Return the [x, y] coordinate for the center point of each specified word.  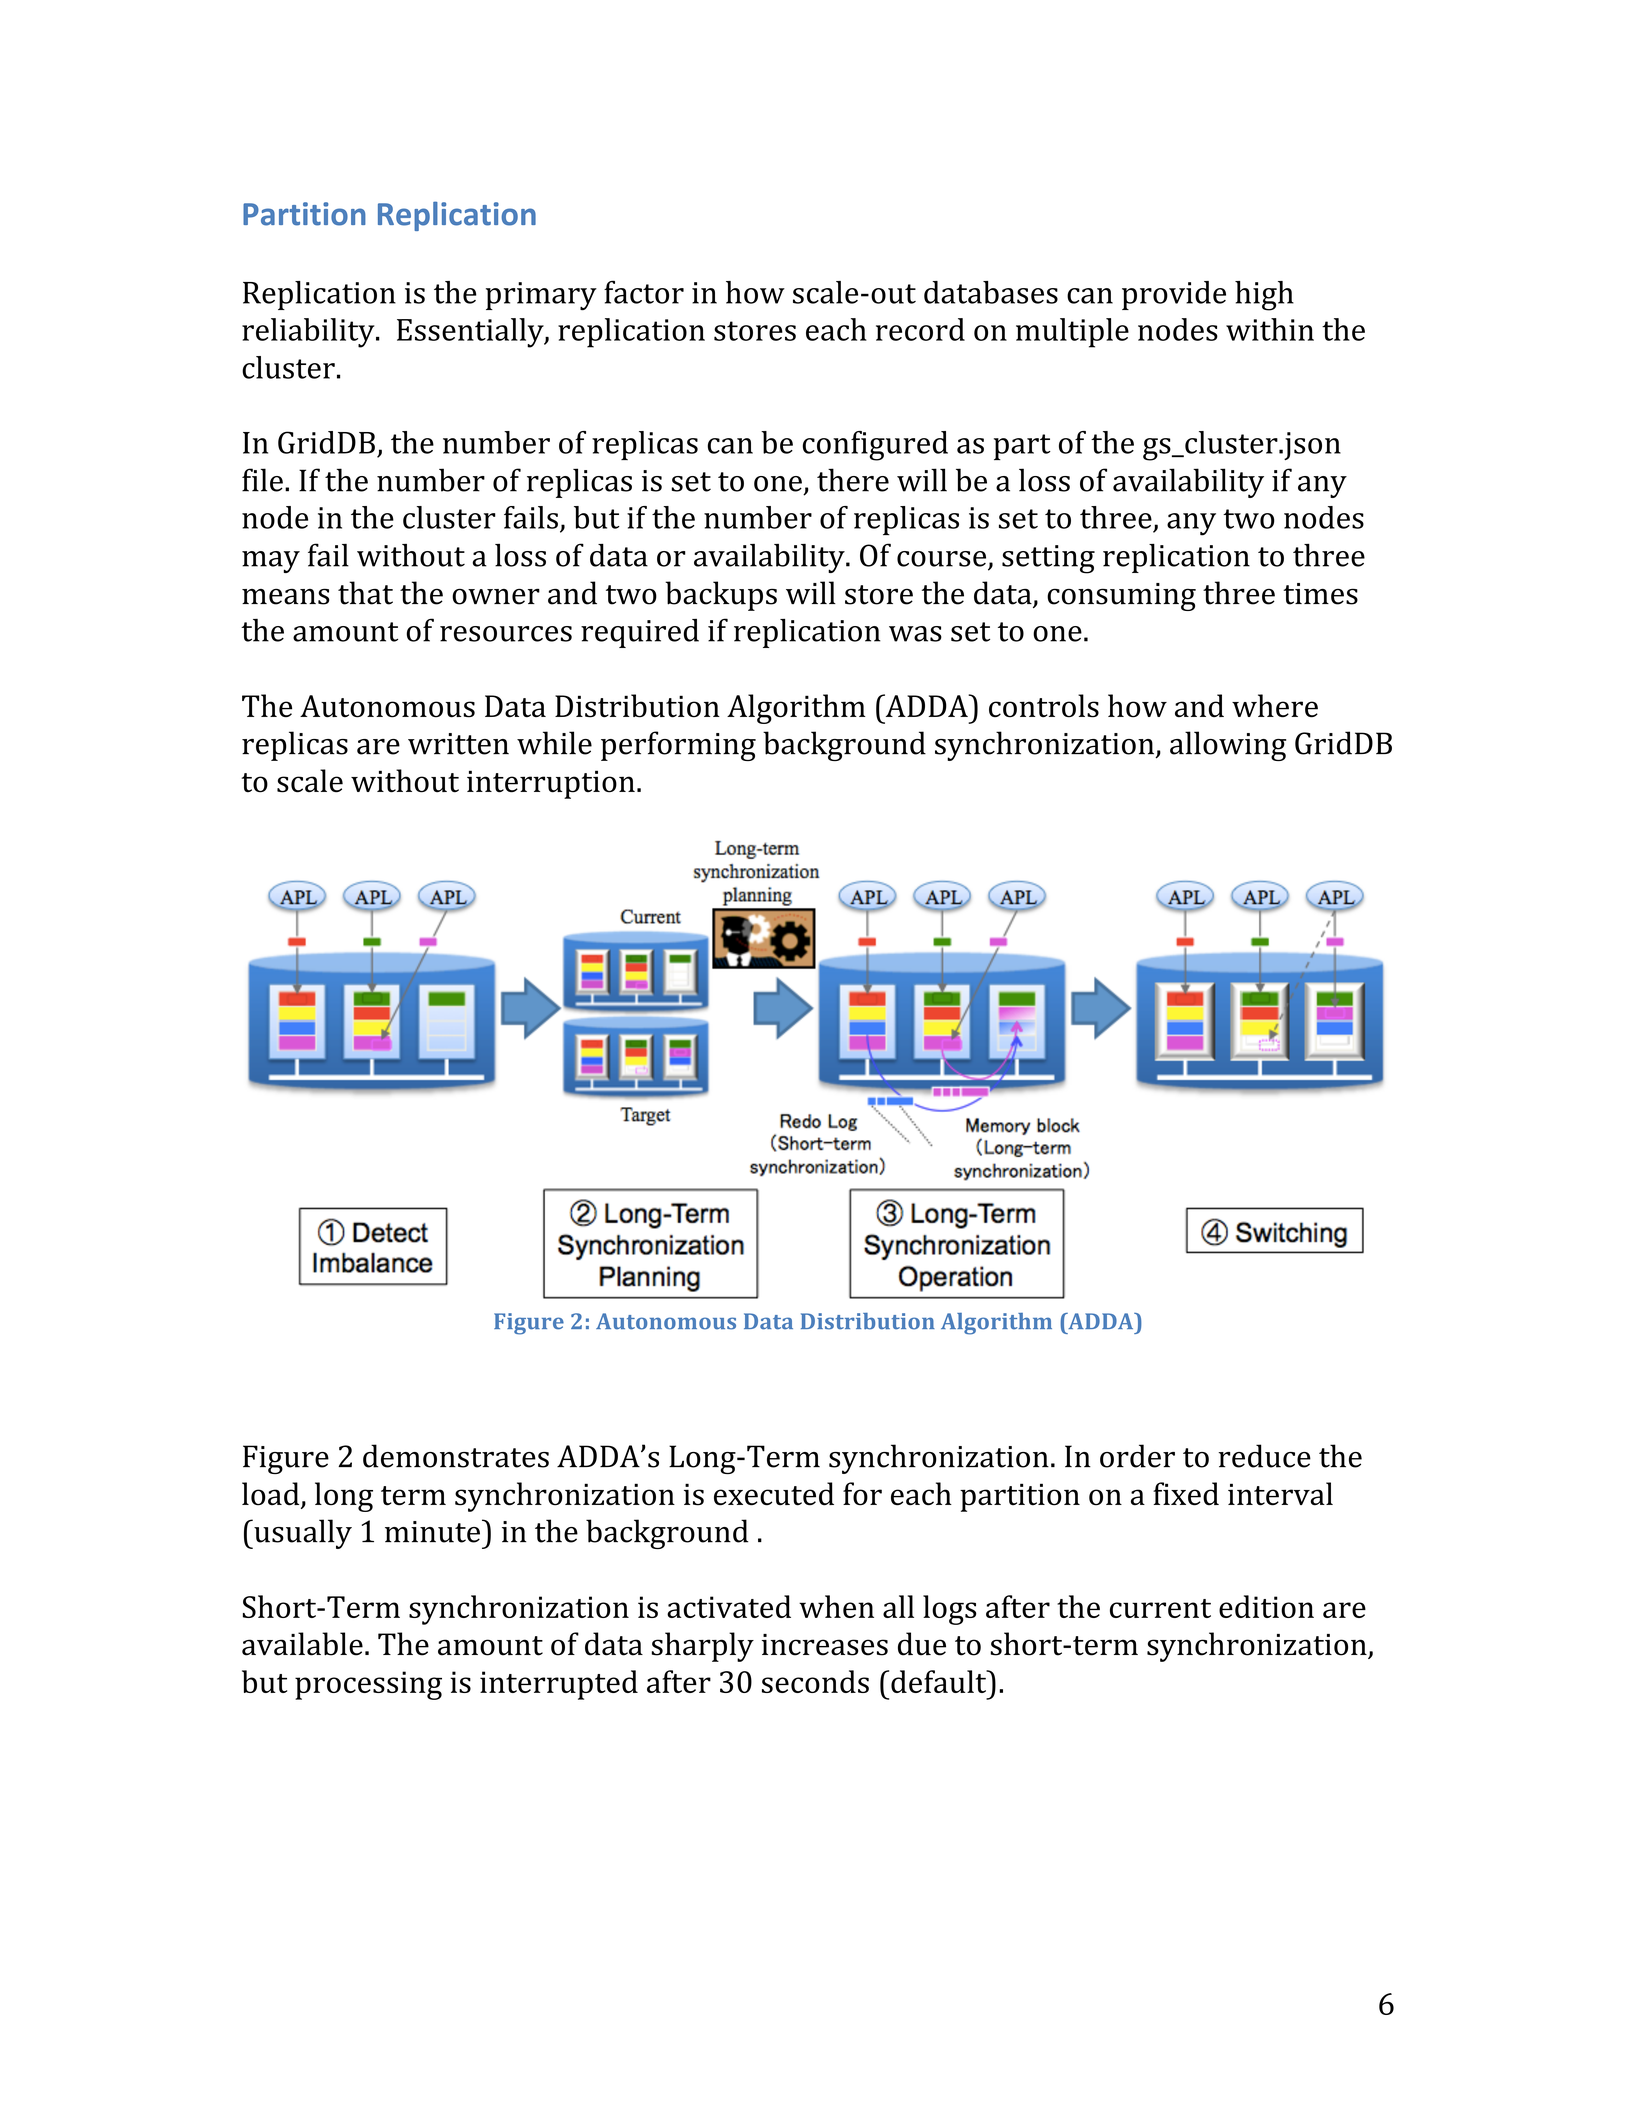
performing [678, 746]
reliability [309, 333]
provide [1174, 295]
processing [368, 1685]
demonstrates [456, 1456]
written [458, 744]
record [920, 329]
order [1137, 1456]
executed [774, 1494]
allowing [1228, 746]
